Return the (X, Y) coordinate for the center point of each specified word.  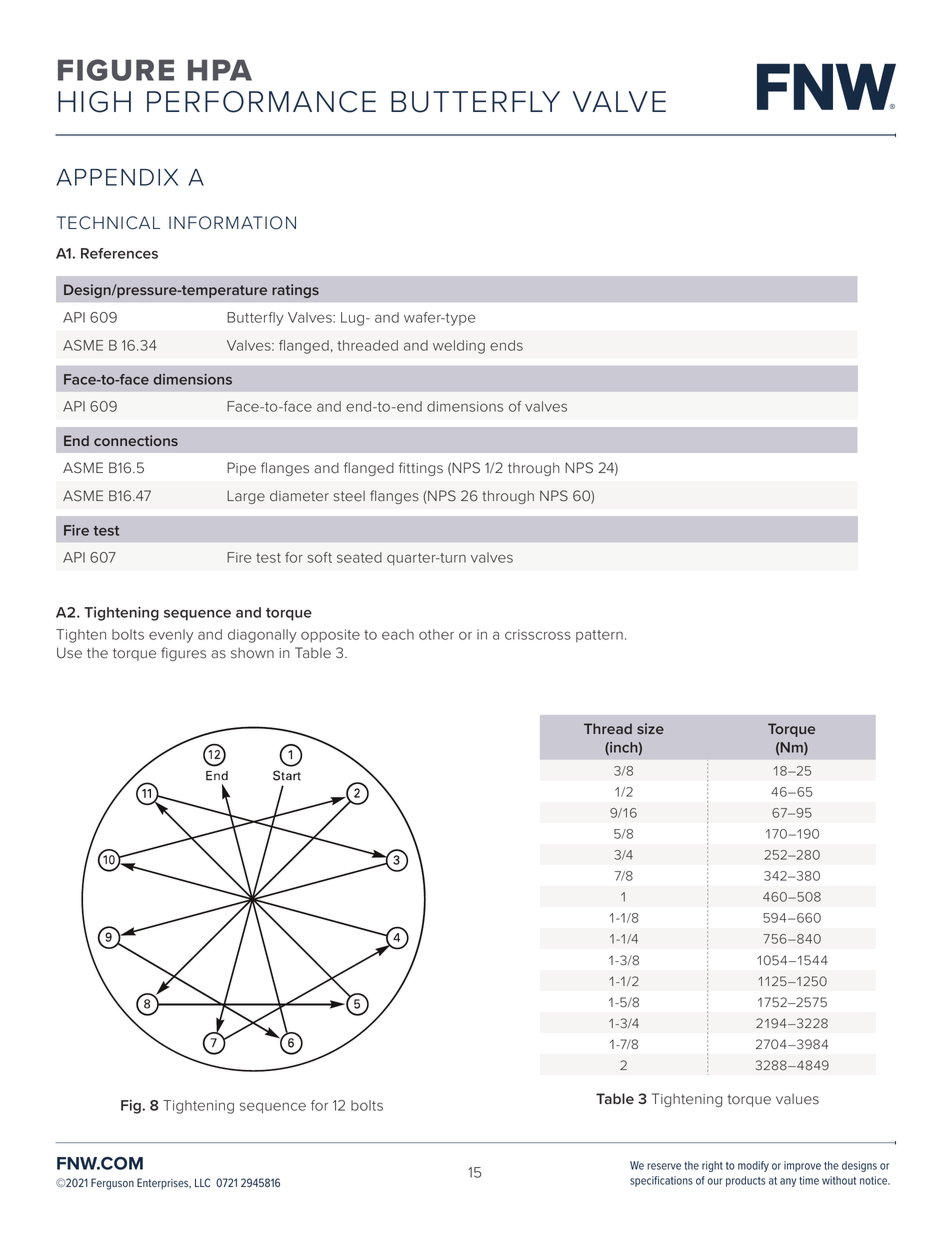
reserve (664, 1166)
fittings (421, 469)
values (797, 1099)
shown (252, 653)
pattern (599, 636)
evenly (171, 636)
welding (459, 347)
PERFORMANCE (261, 102)
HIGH (94, 102)
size (650, 728)
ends (506, 345)
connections (136, 440)
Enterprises (164, 1183)
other (436, 634)
